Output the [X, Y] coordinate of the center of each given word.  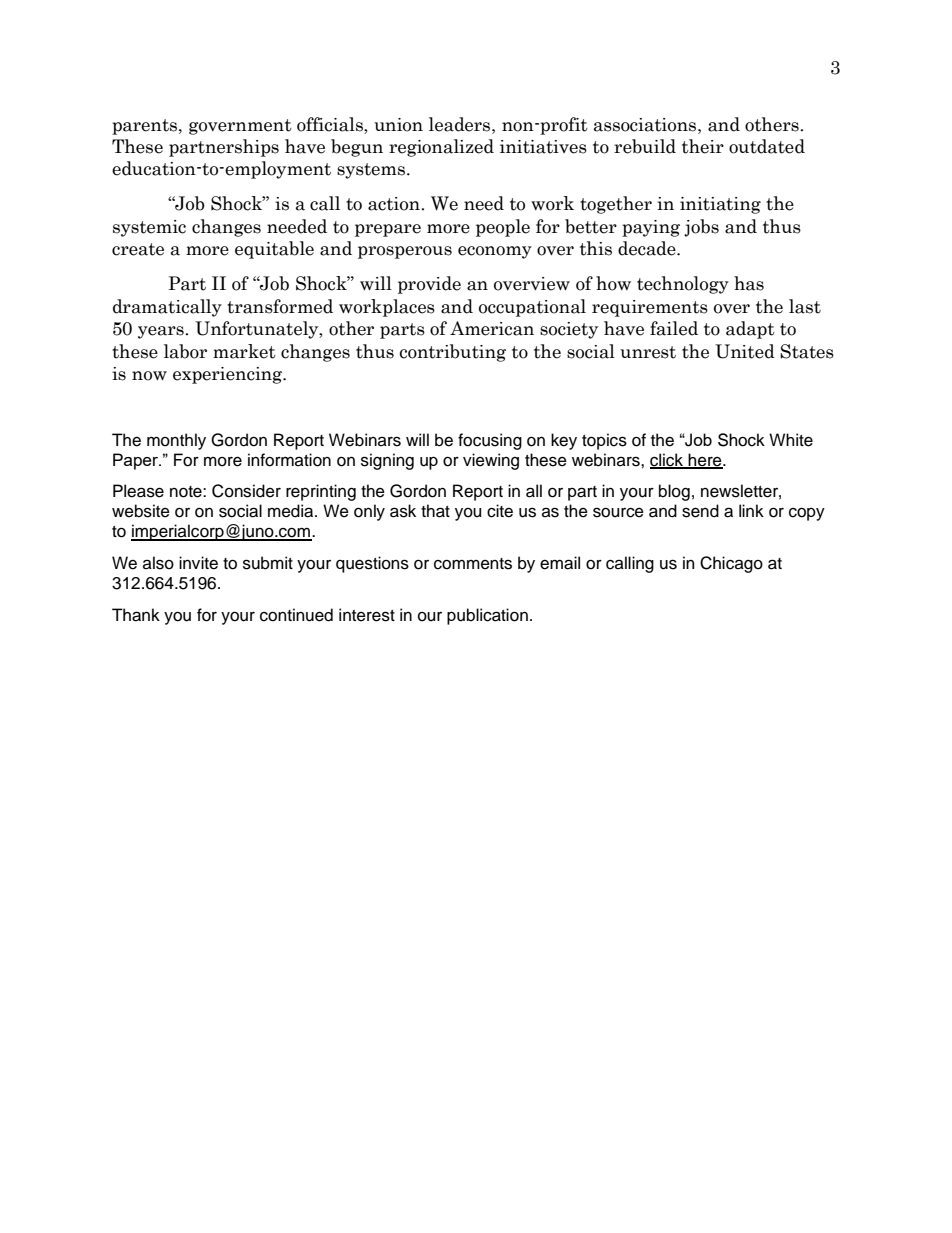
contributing [452, 353]
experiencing [229, 375]
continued [296, 615]
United [745, 351]
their [703, 146]
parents [146, 127]
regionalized [441, 148]
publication [487, 616]
